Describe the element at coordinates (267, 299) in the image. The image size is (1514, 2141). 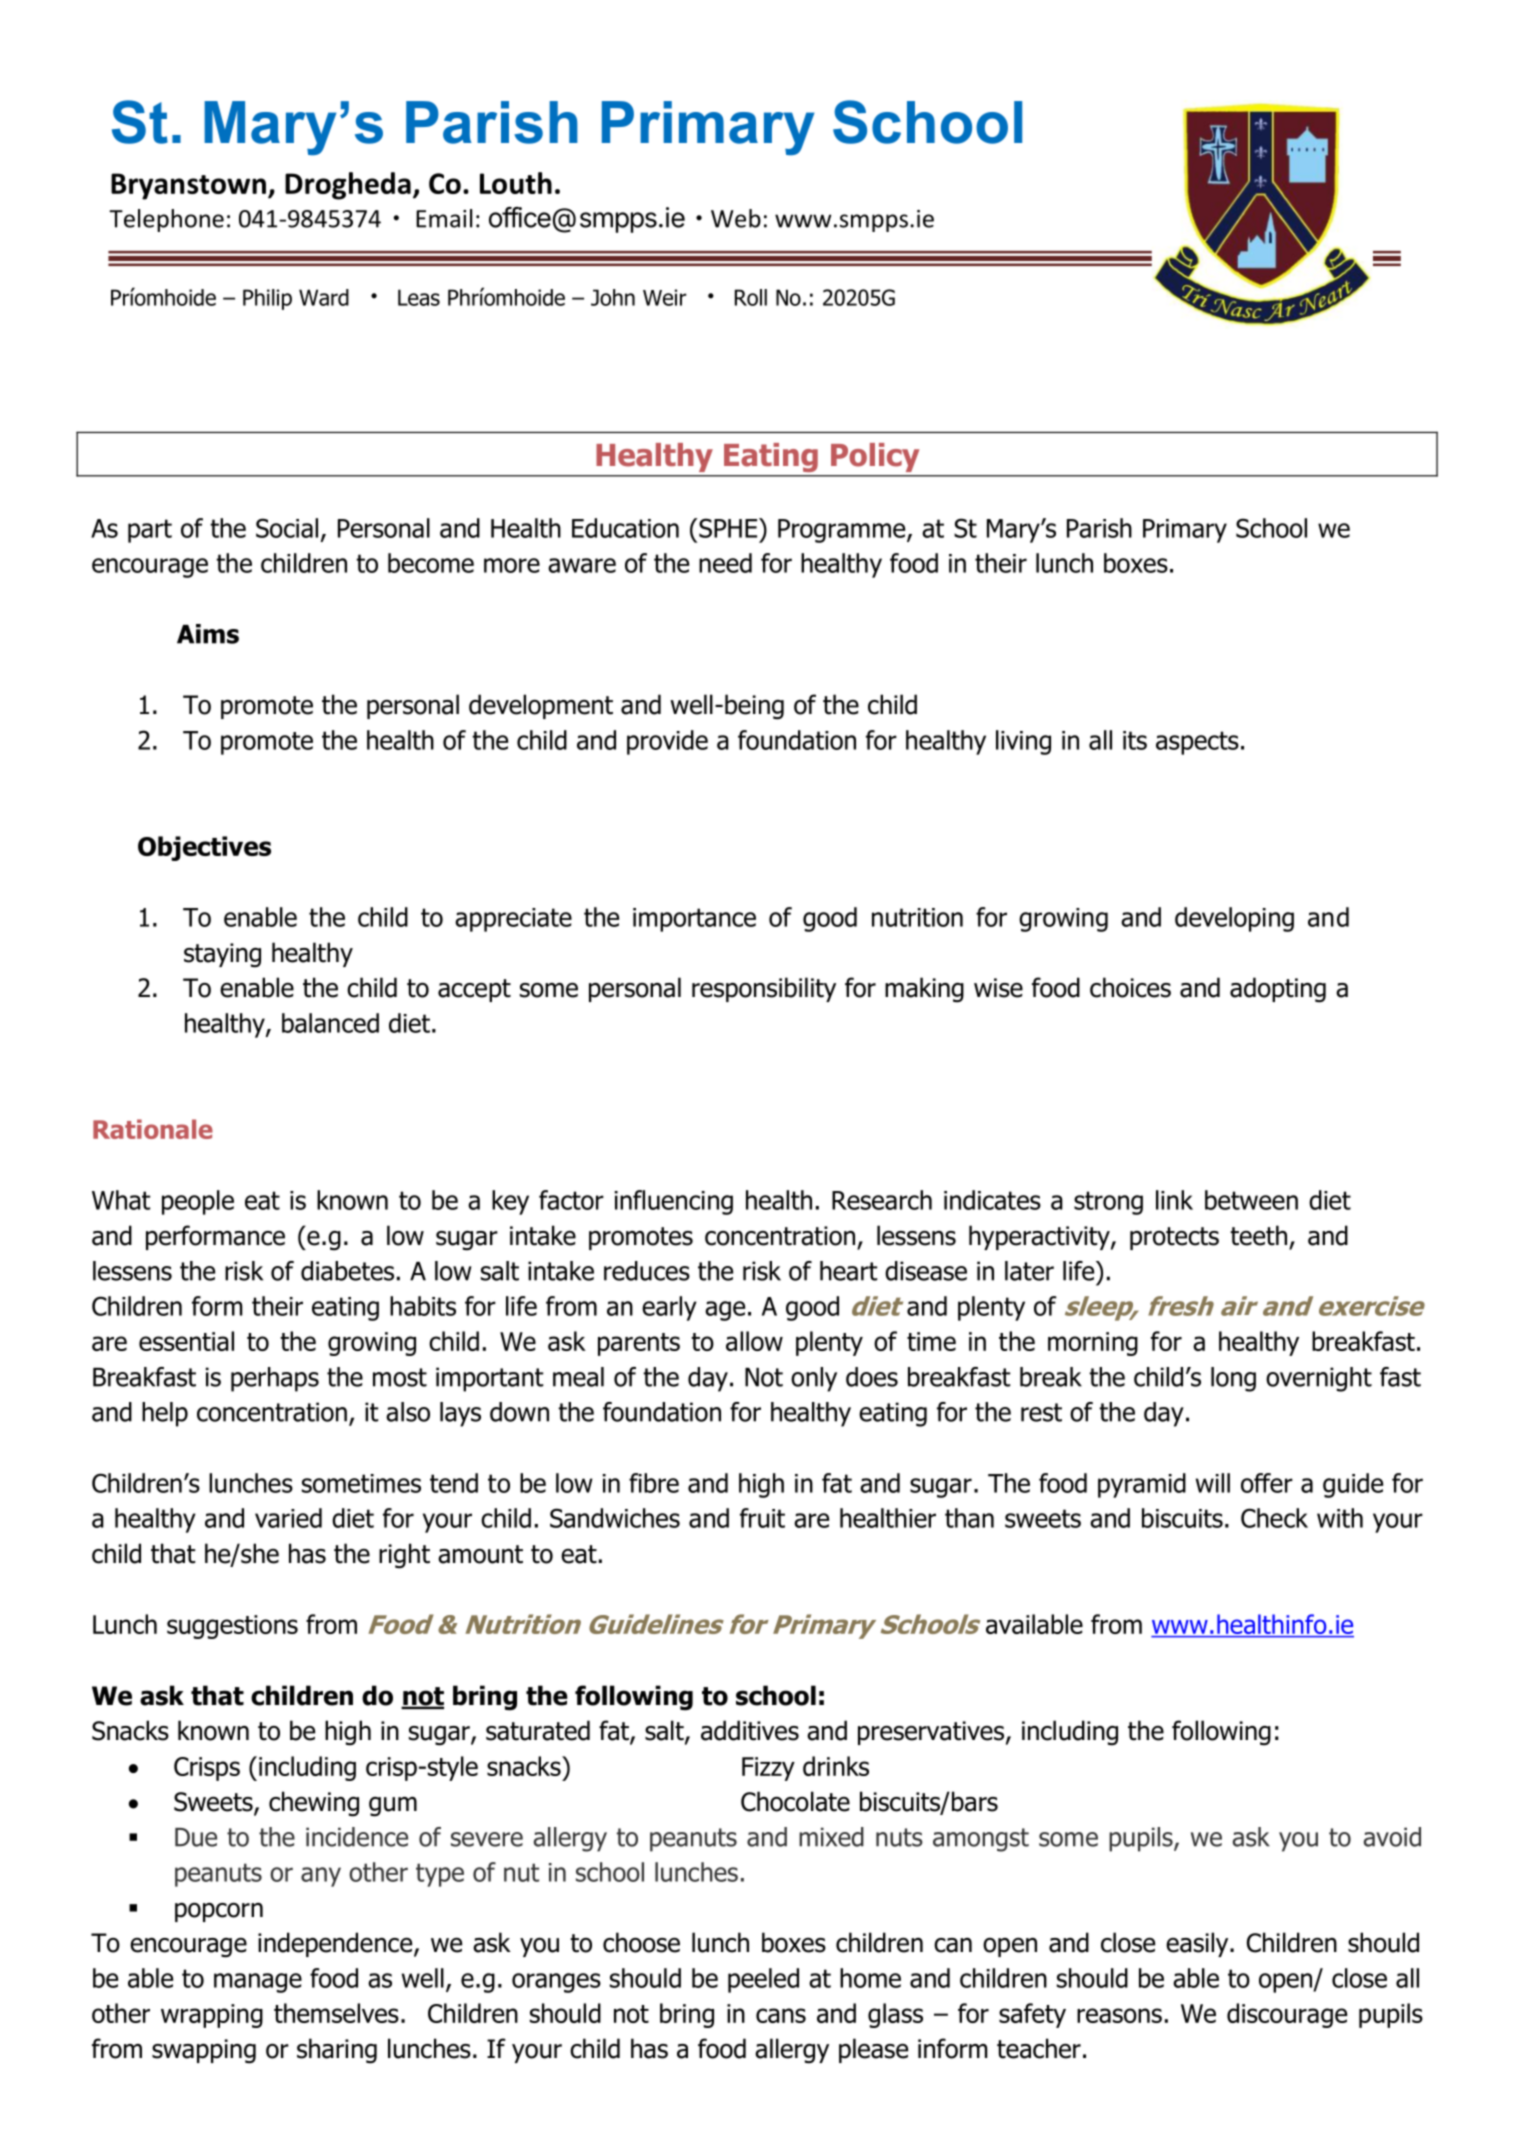
I see `Philip` at that location.
